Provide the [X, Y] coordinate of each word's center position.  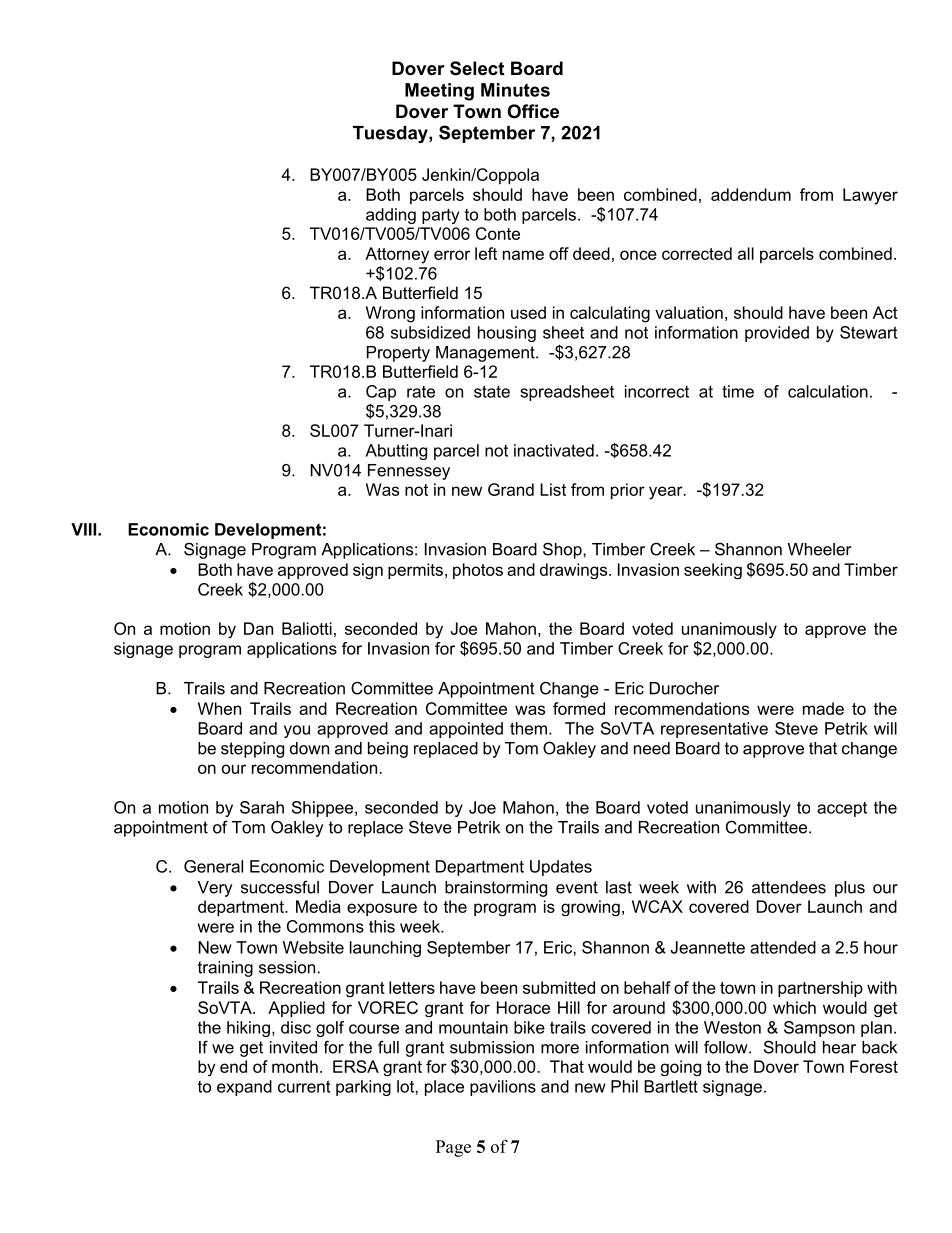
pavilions [503, 1088]
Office [533, 111]
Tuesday [391, 134]
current [304, 1086]
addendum [751, 194]
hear [839, 1047]
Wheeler [819, 549]
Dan [258, 628]
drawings [575, 571]
